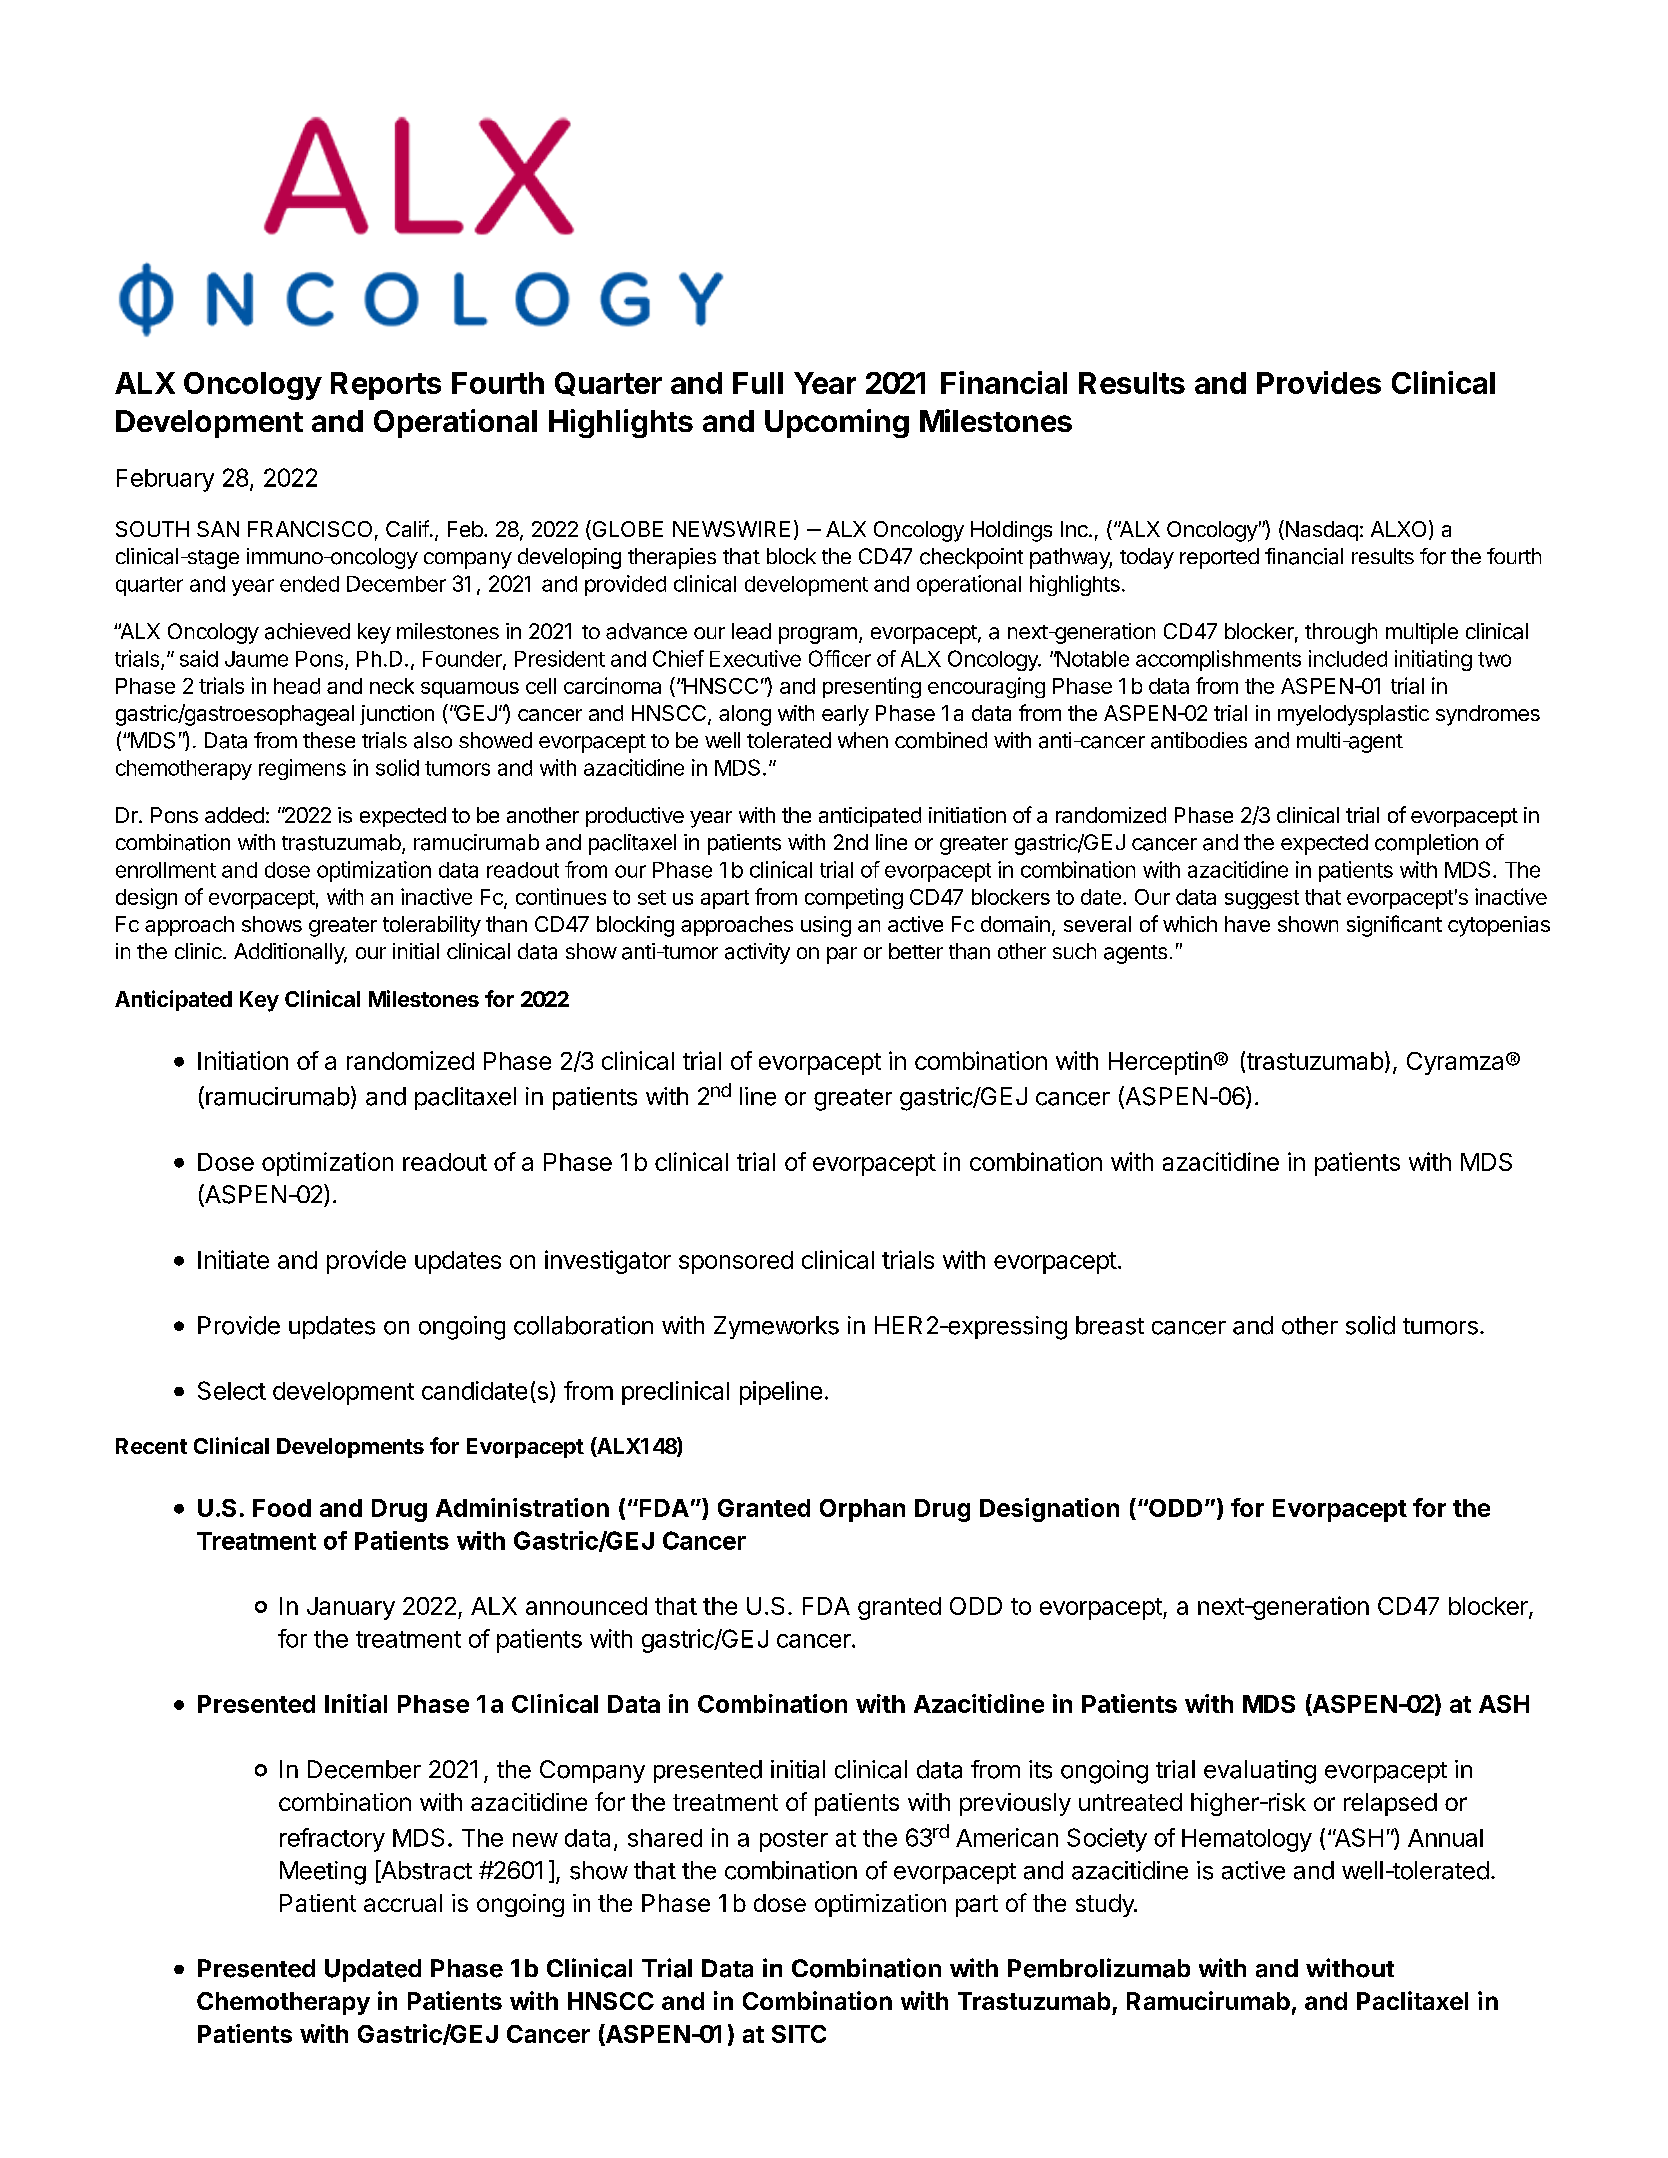 Image resolution: width=1668 pixels, height=2158 pixels. Describe the element at coordinates (837, 423) in the page. I see `Upcoming` at that location.
